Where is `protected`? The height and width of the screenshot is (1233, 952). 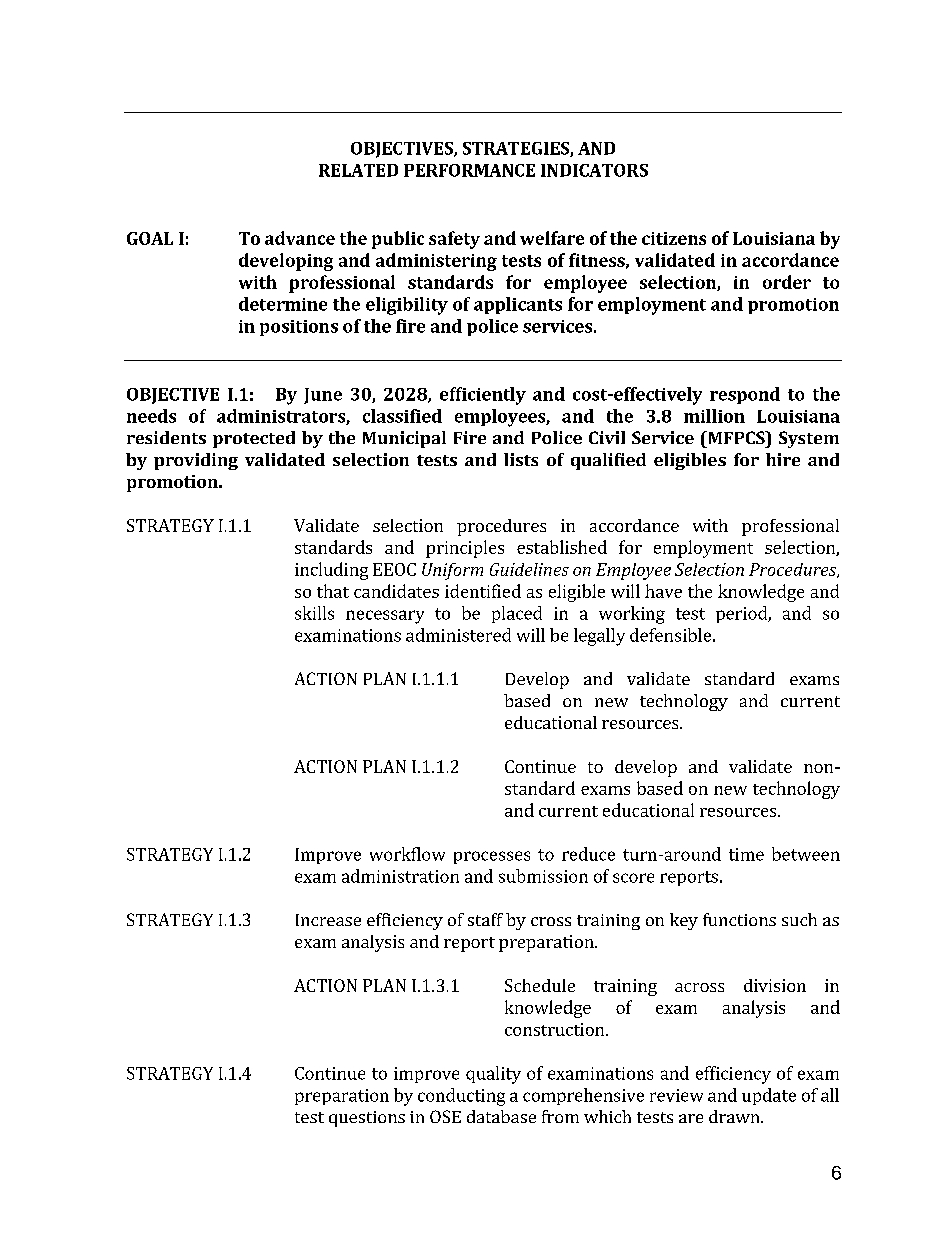 protected is located at coordinates (254, 439).
